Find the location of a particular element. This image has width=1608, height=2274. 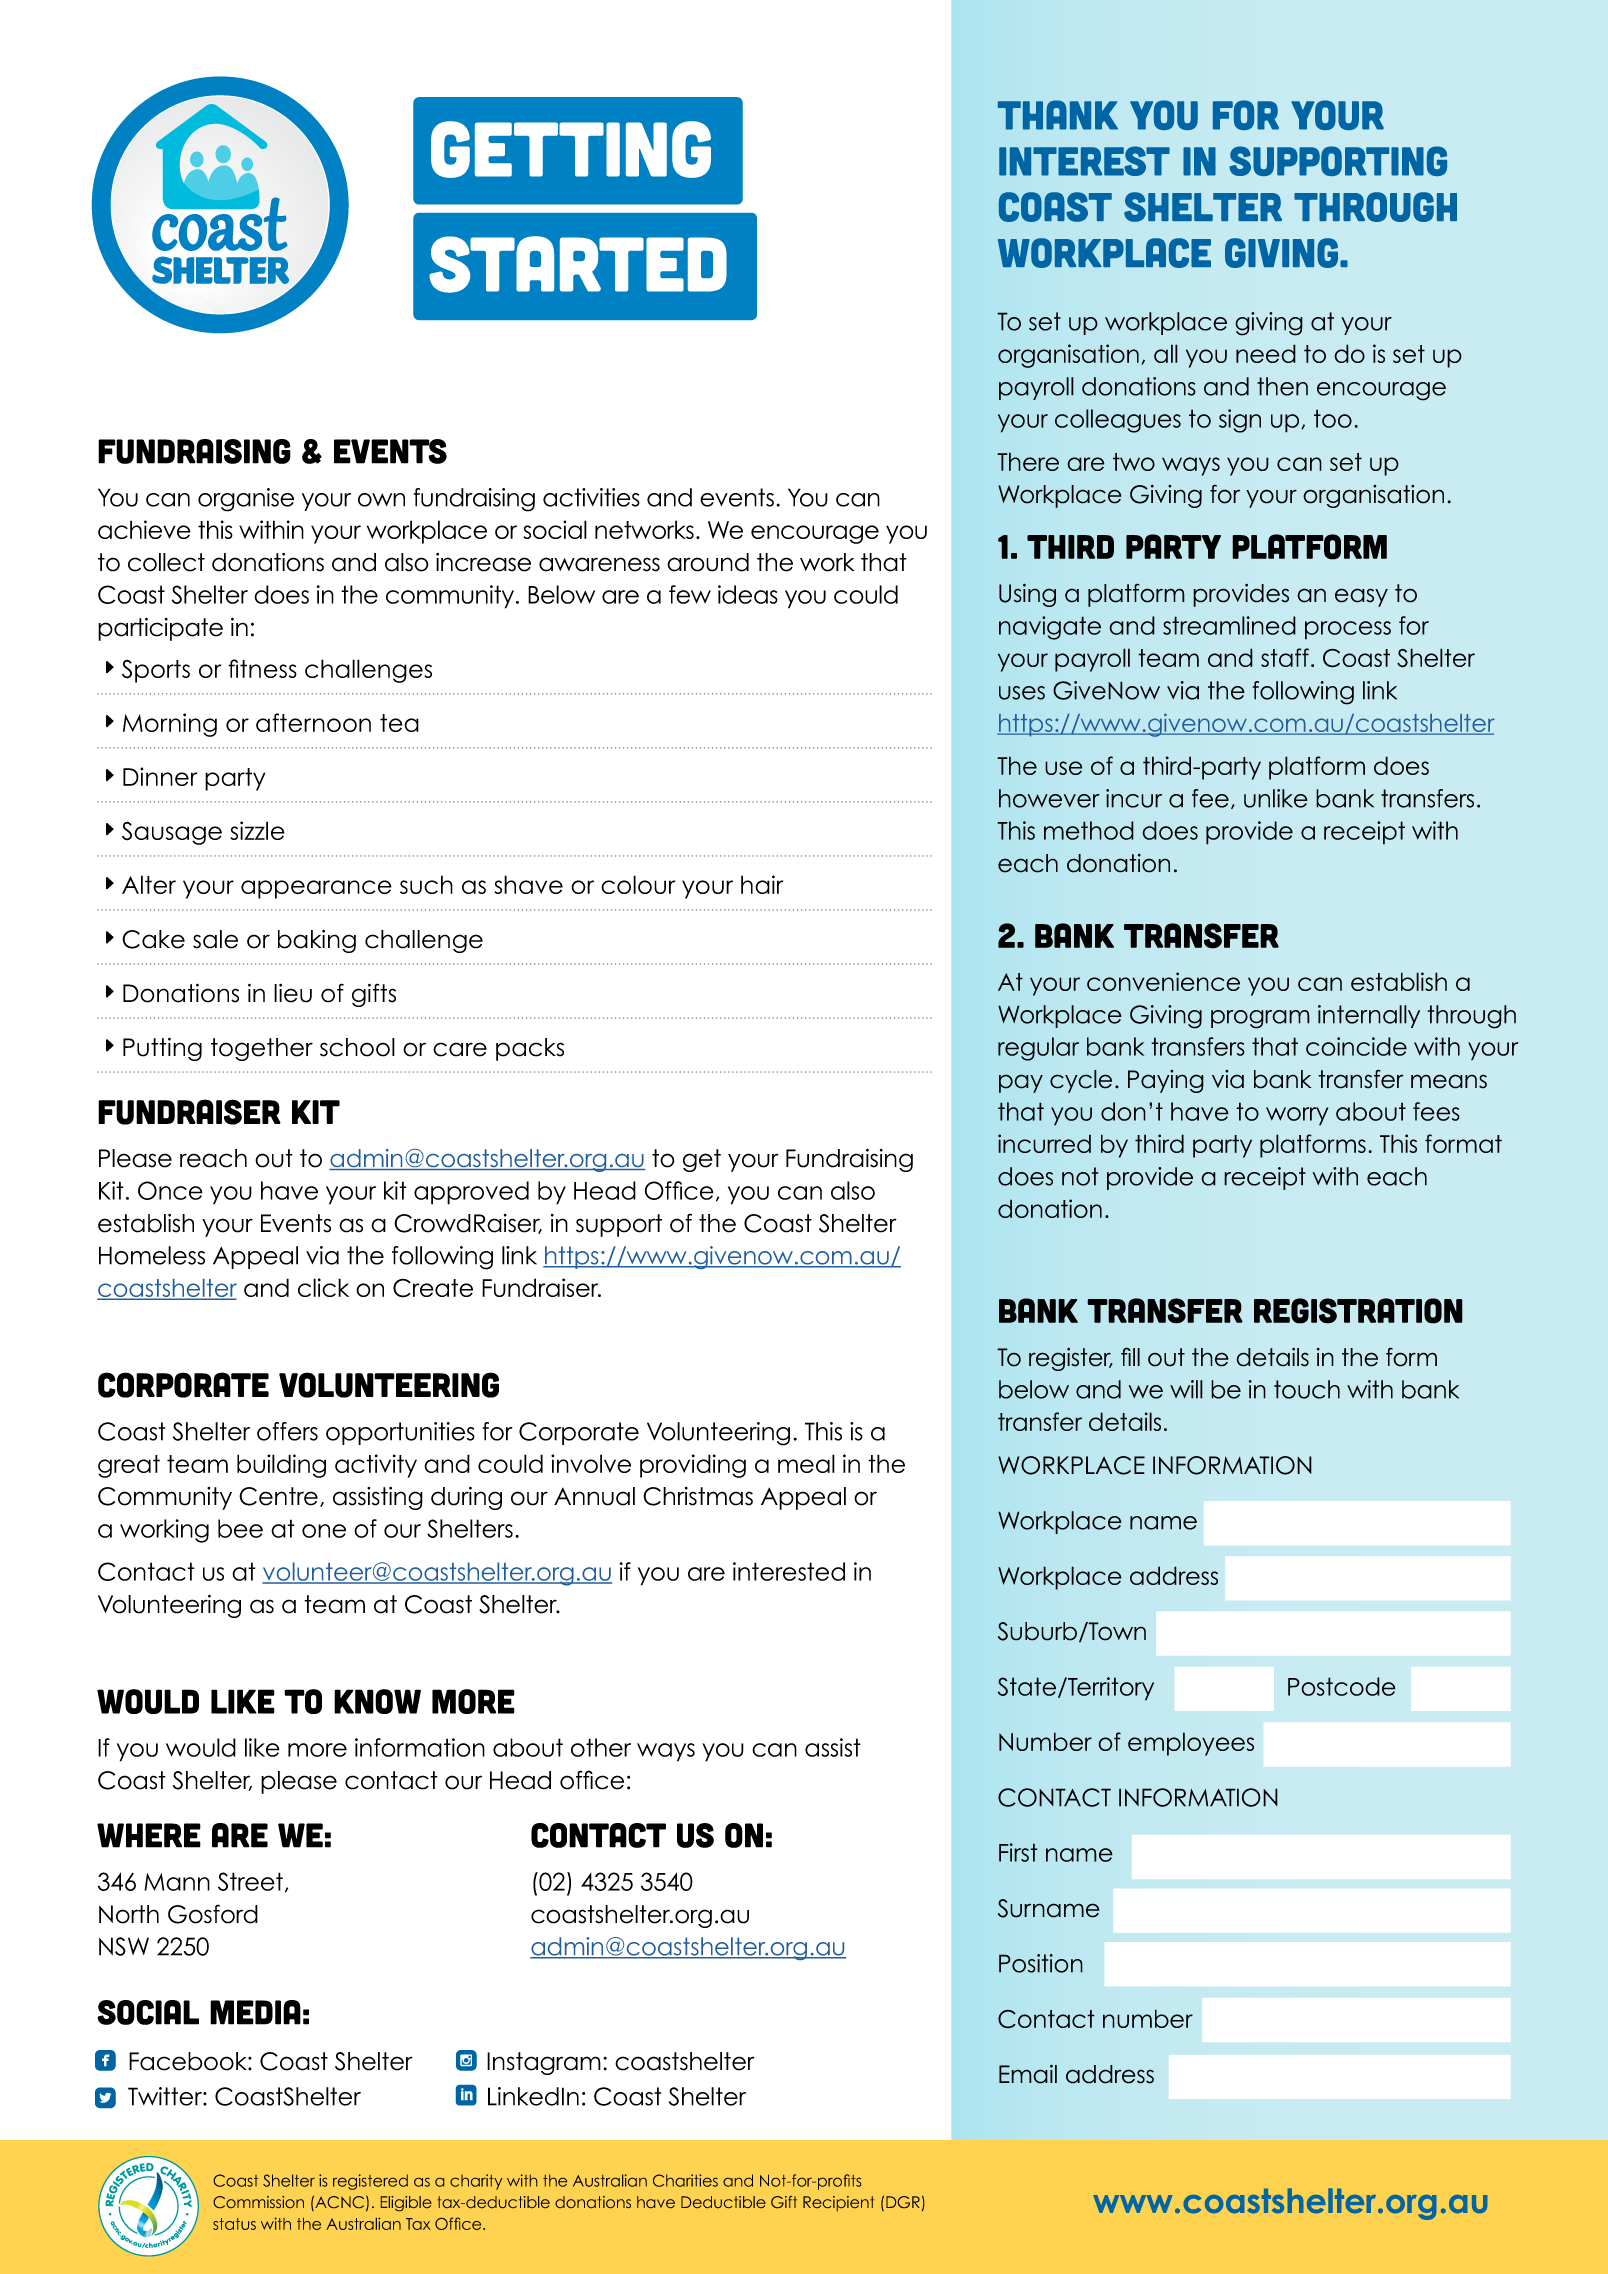

method is located at coordinates (1089, 830).
